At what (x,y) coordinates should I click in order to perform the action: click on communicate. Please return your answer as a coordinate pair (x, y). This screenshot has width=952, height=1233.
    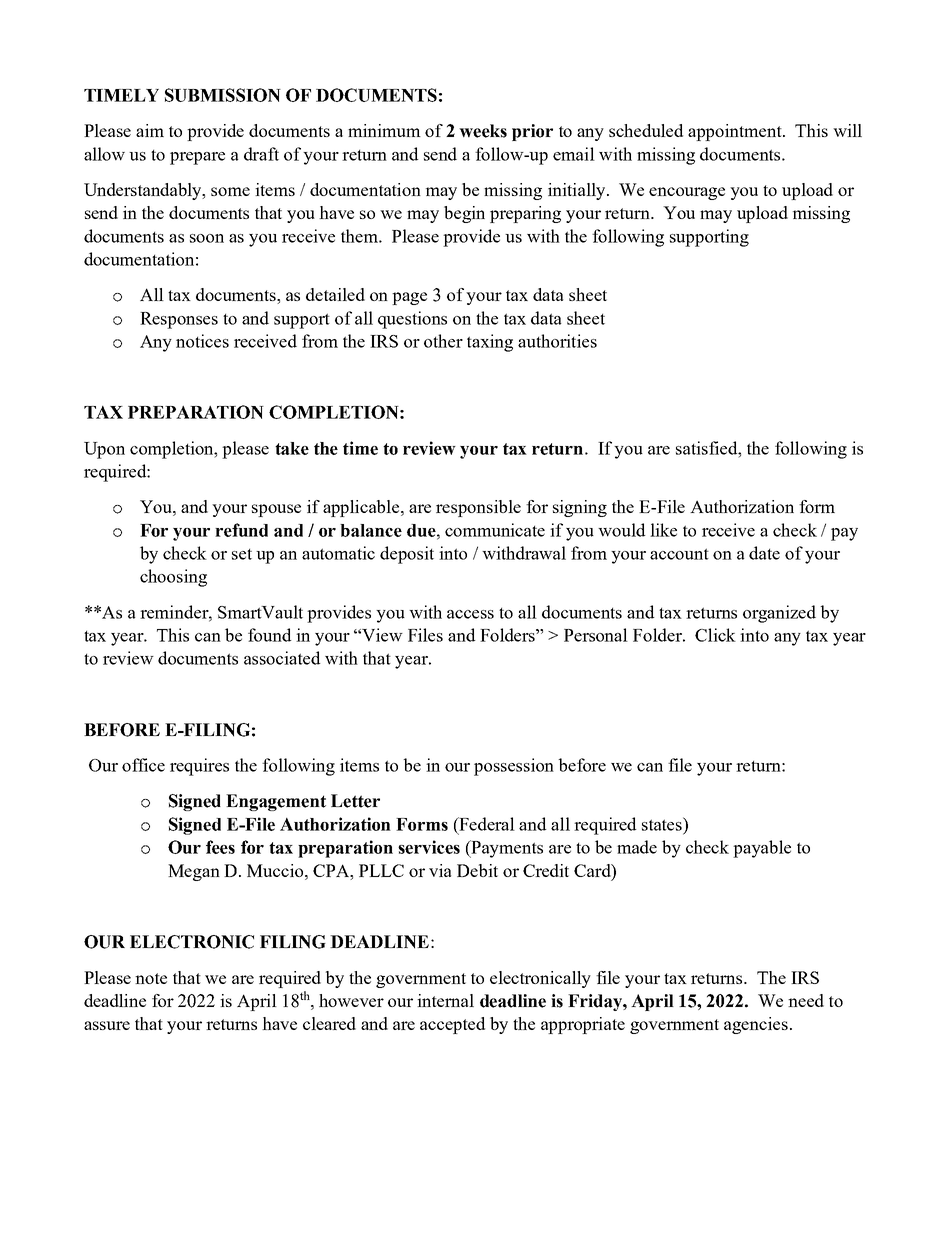
    Looking at the image, I should click on (495, 530).
